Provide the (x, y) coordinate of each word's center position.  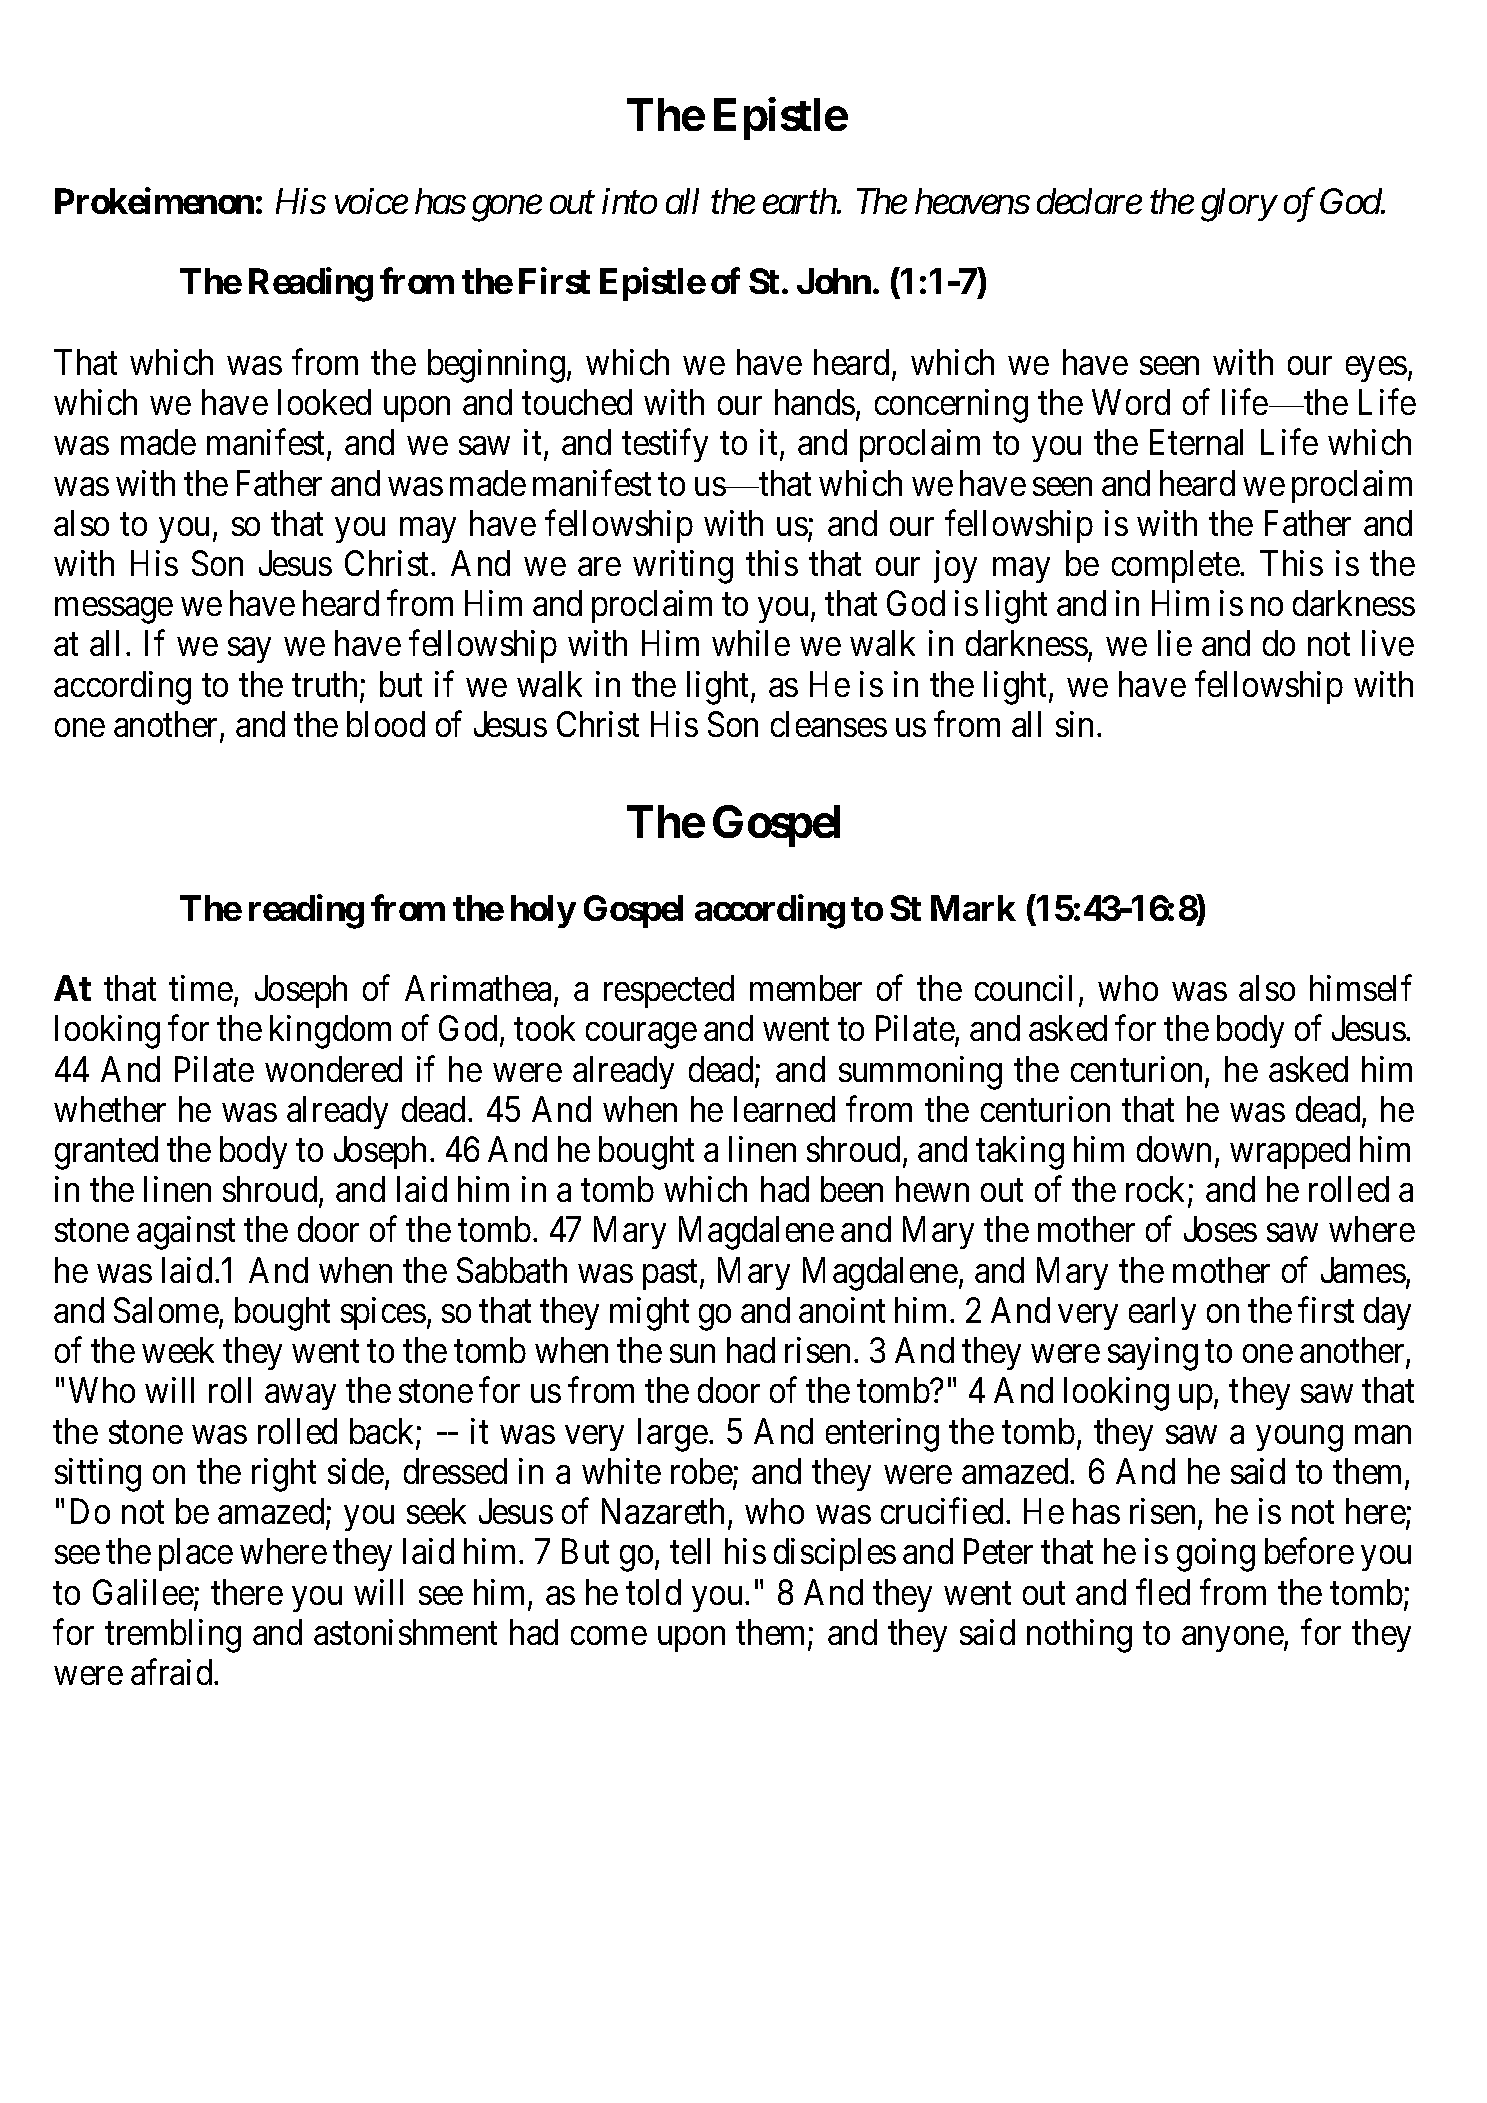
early (1162, 1313)
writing (683, 567)
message (114, 611)
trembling (173, 1636)
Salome (167, 1311)
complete (1176, 566)
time (201, 988)
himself (1361, 988)
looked (324, 402)
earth (800, 201)
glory (1238, 205)
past (672, 1275)
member (806, 988)
